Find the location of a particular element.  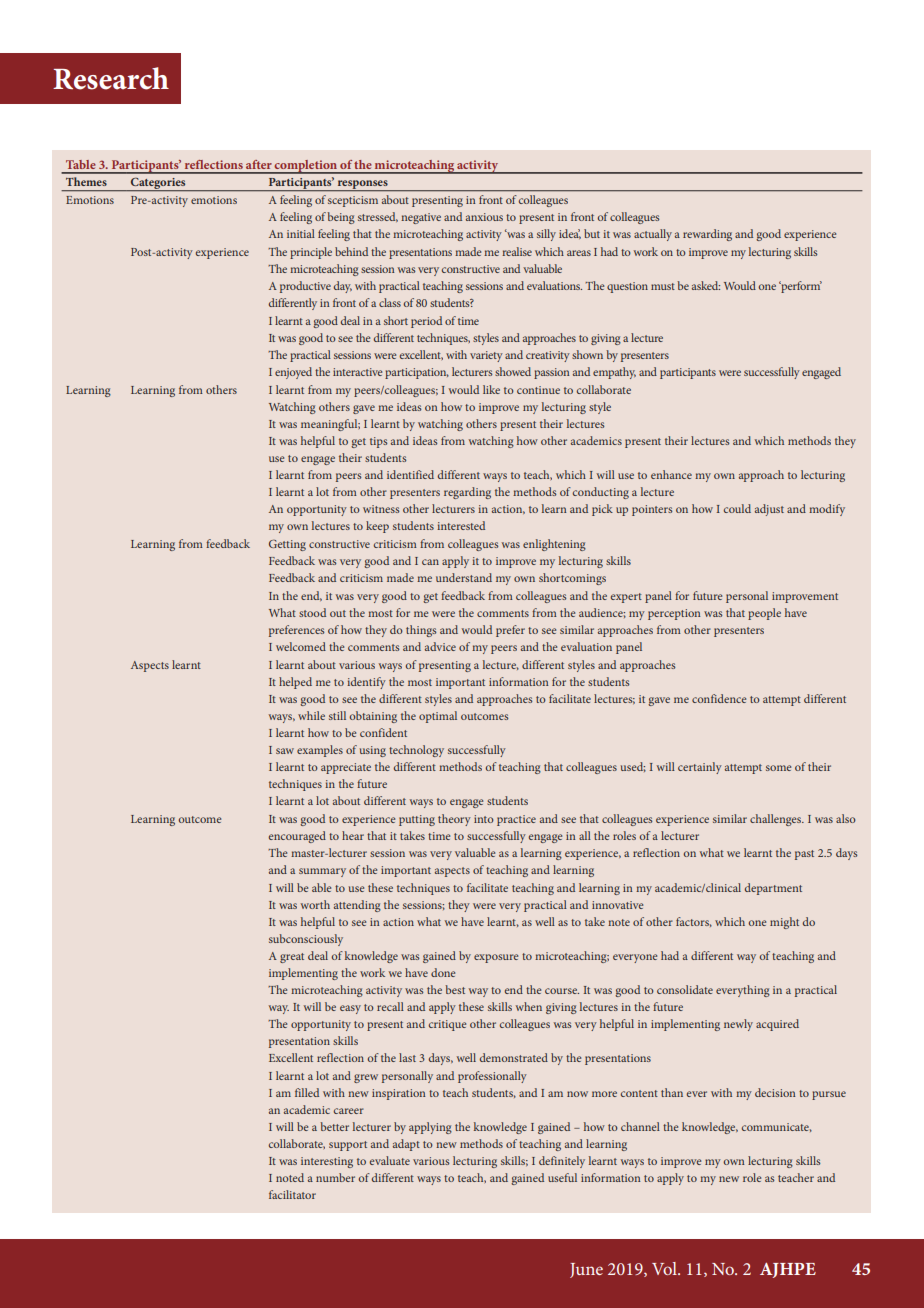

rewarding is located at coordinates (707, 235).
